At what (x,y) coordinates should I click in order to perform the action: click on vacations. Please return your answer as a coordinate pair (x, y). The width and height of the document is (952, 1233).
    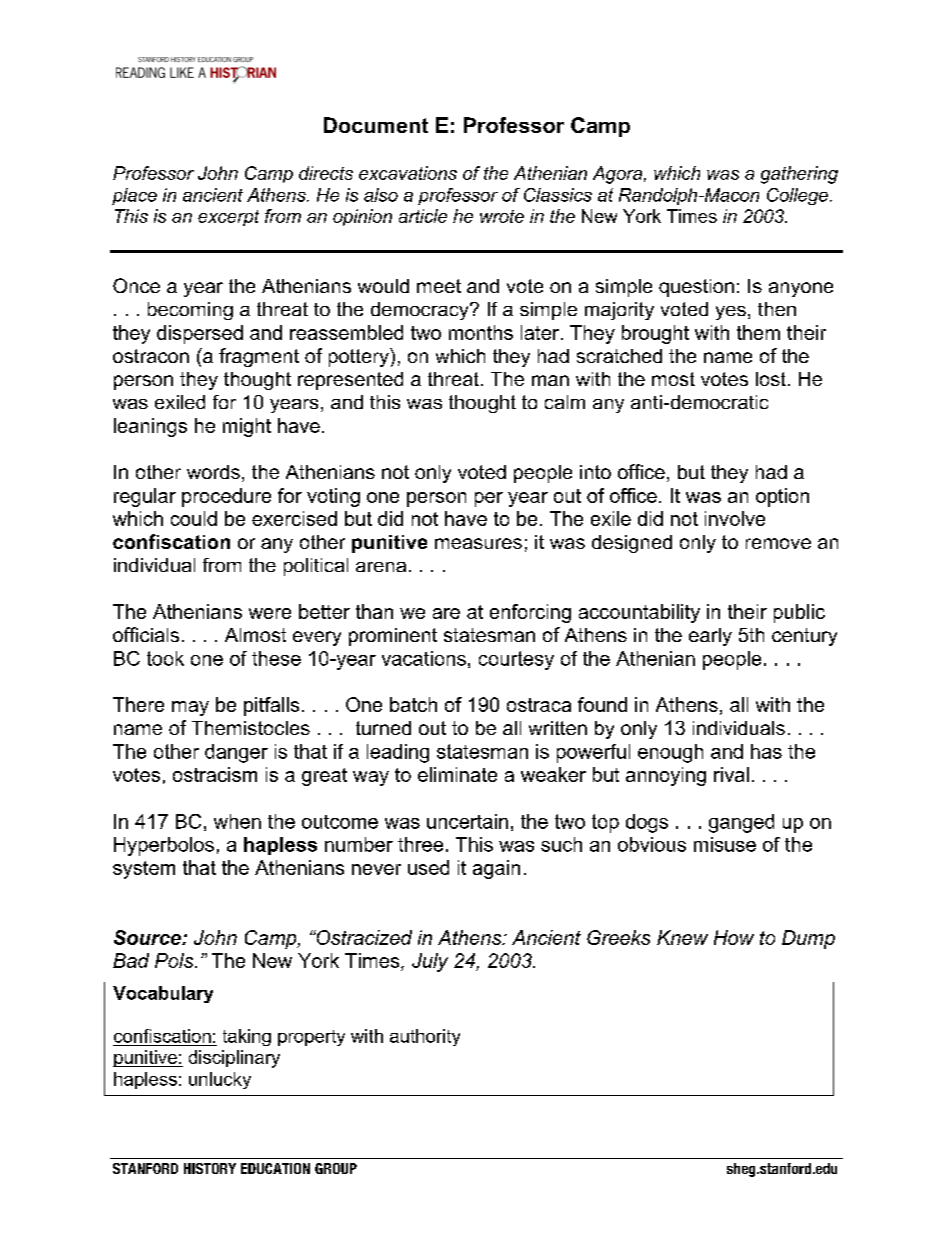
    Looking at the image, I should click on (424, 658).
